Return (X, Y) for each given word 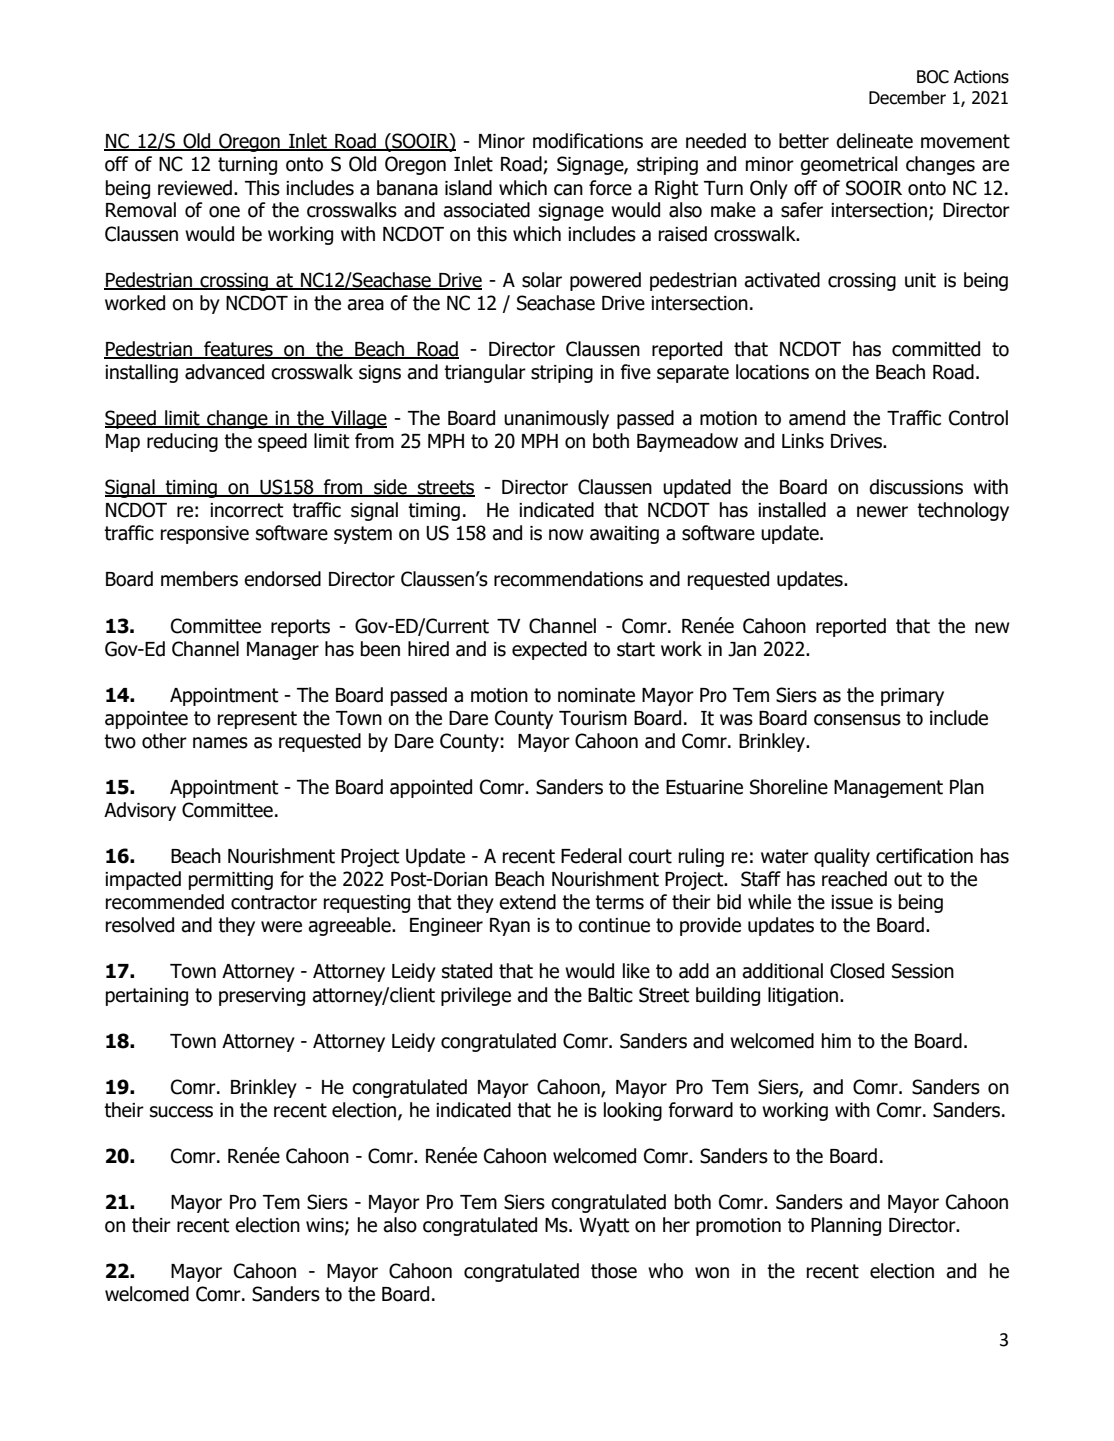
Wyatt (604, 1227)
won (712, 1273)
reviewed (195, 188)
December (907, 97)
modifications (588, 141)
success (181, 1112)
